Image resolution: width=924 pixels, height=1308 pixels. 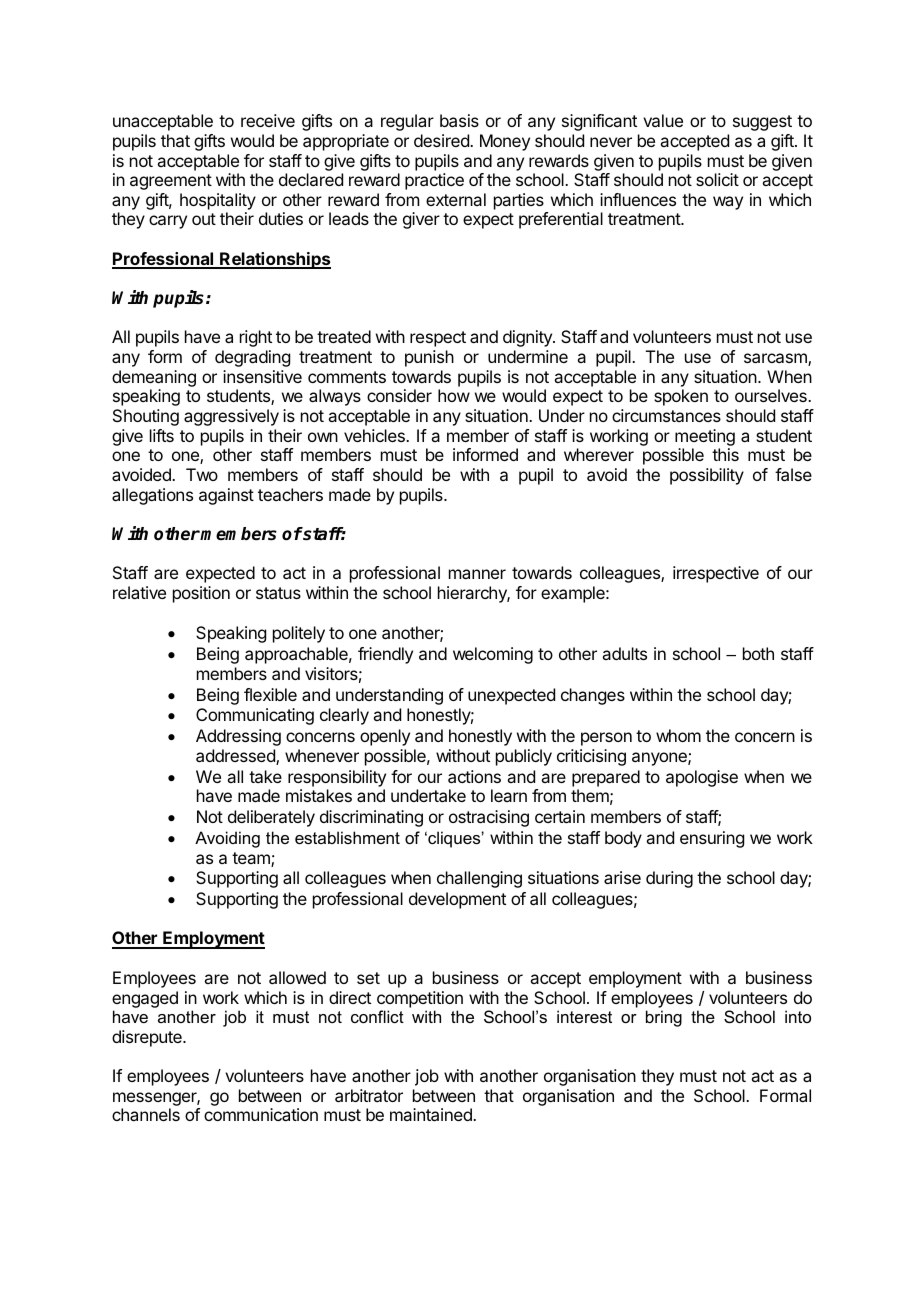 What do you see at coordinates (256, 338) in the screenshot?
I see `right` at bounding box center [256, 338].
